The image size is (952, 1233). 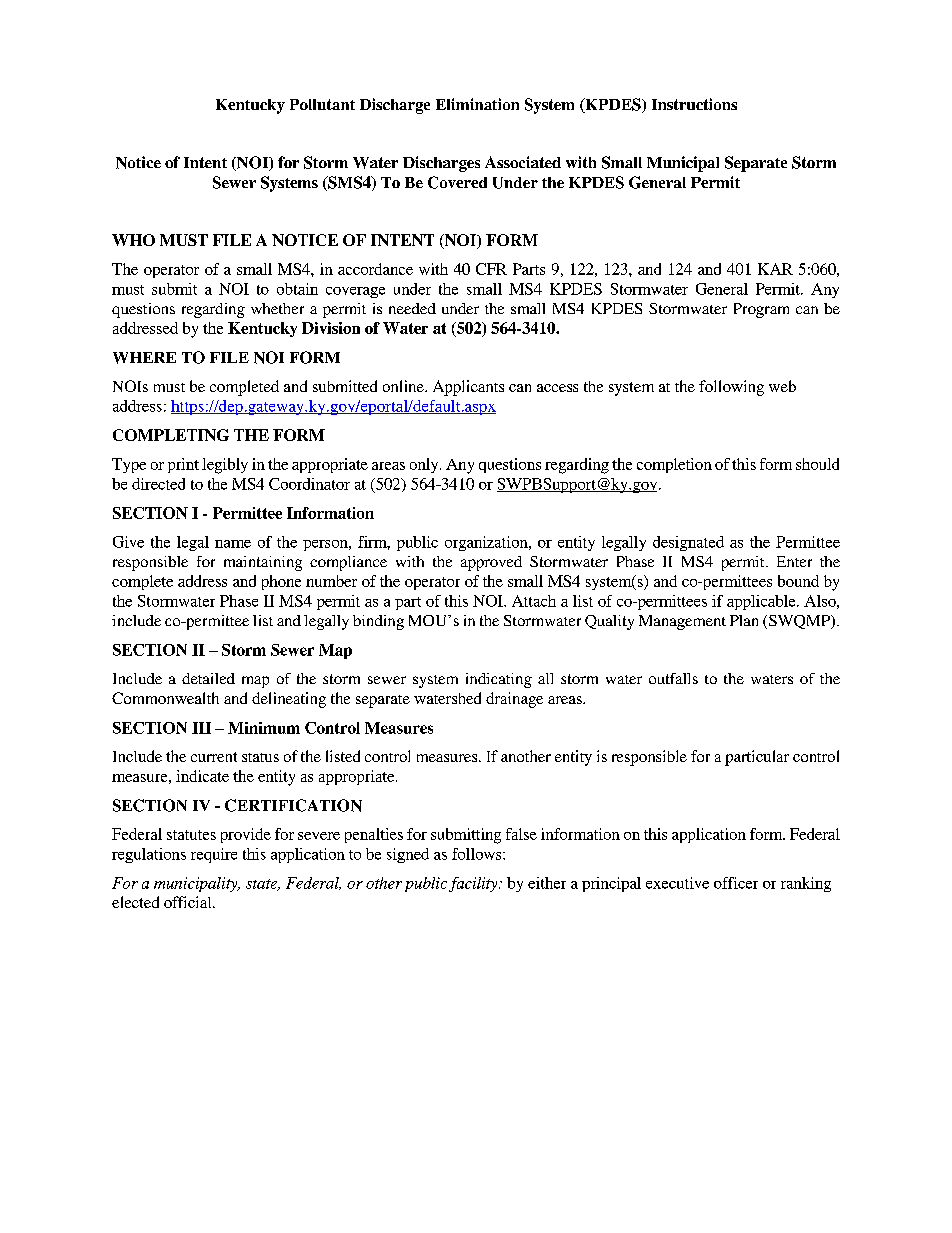 I want to click on drainage, so click(x=514, y=700).
